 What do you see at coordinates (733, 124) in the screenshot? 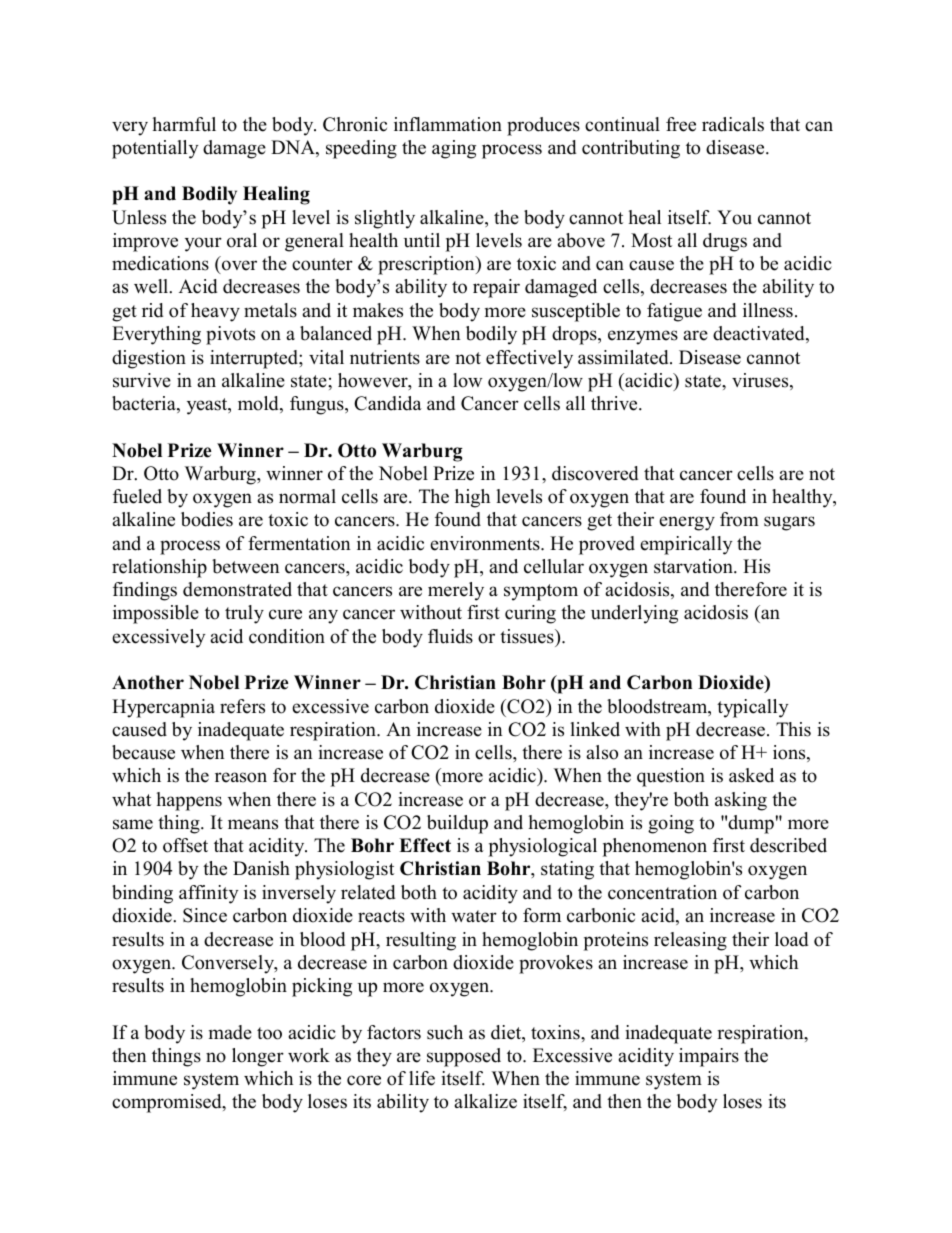
I see `radicals` at bounding box center [733, 124].
